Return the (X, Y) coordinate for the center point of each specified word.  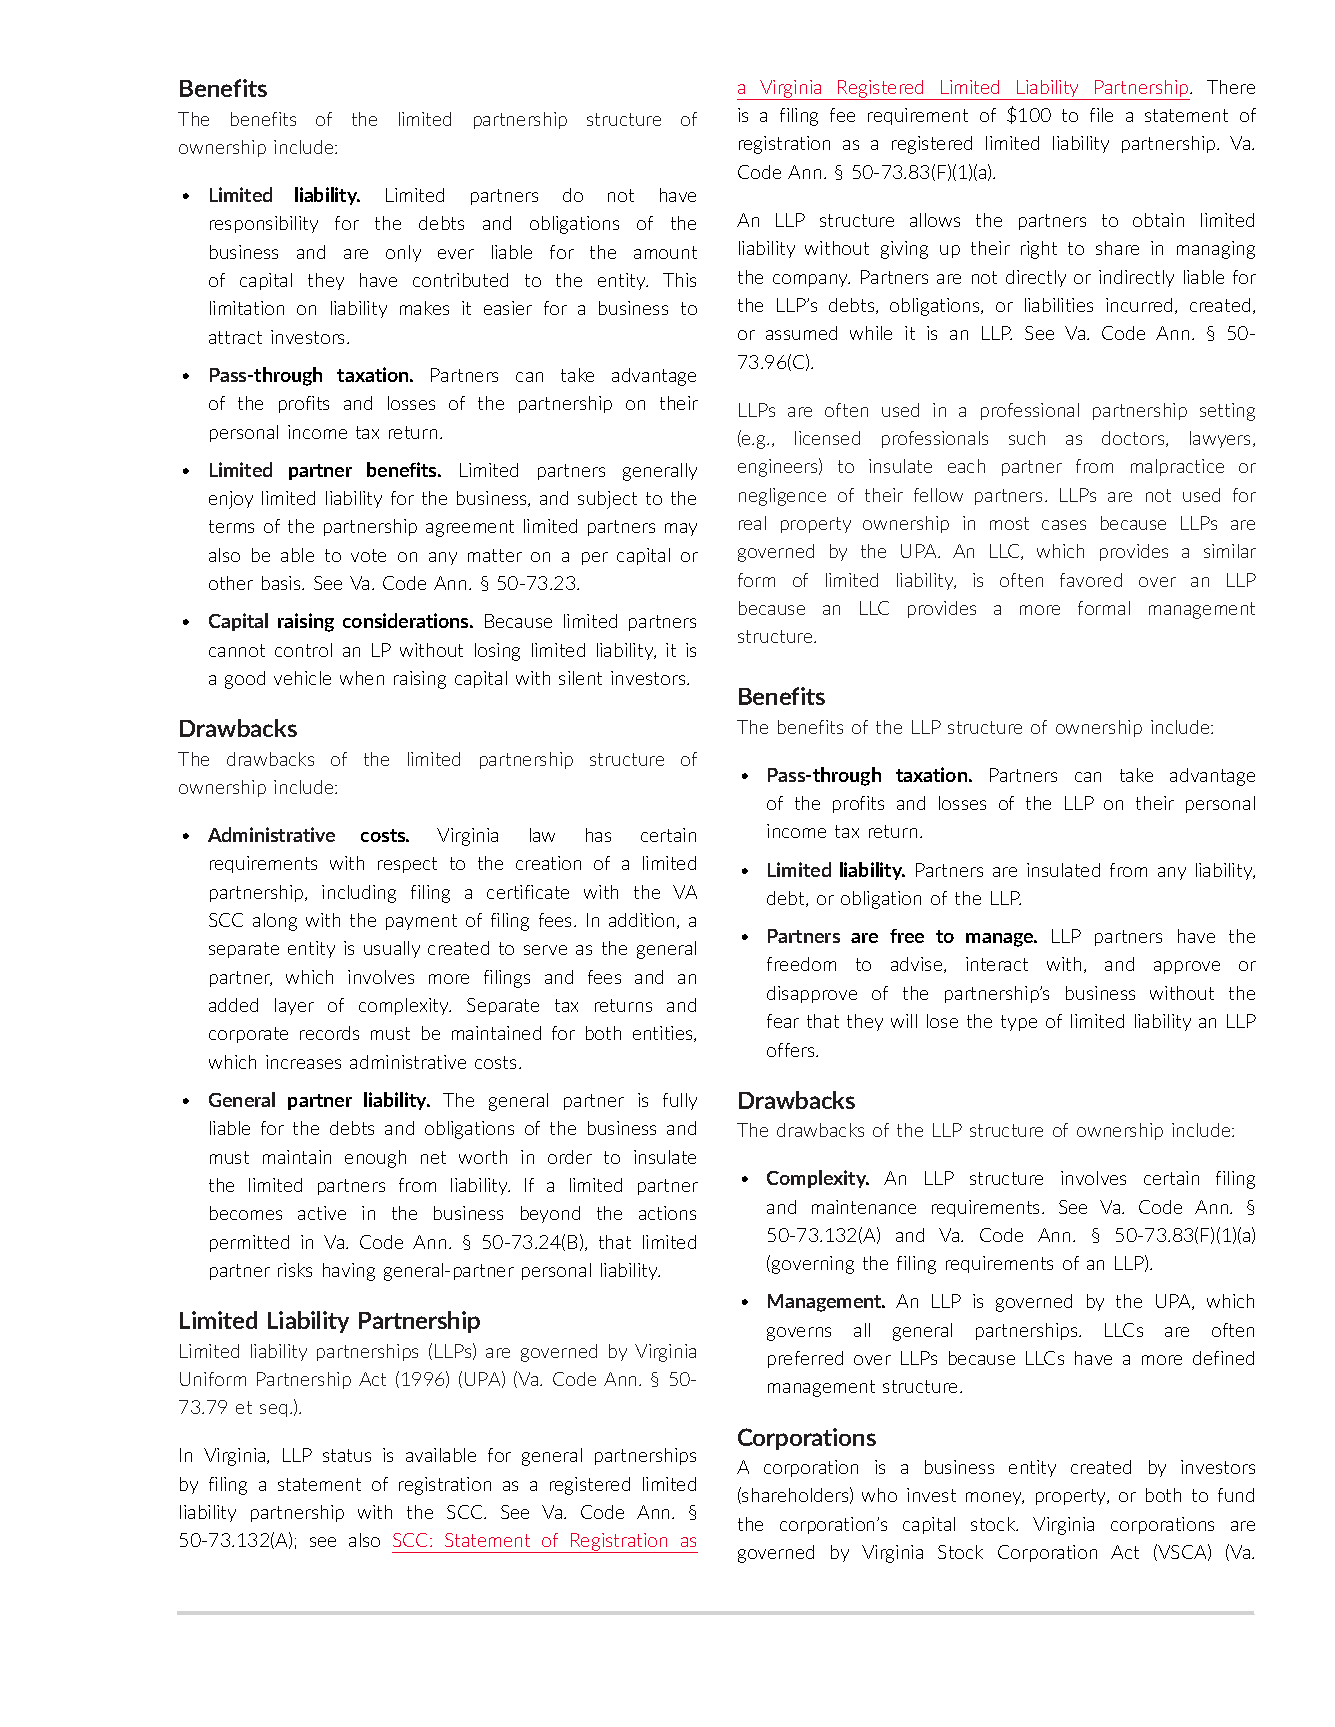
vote (368, 555)
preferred (805, 1359)
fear (783, 1021)
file (1101, 115)
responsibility (264, 224)
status (347, 1455)
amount (665, 252)
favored (1091, 580)
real (752, 523)
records (329, 1033)
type (1019, 1023)
